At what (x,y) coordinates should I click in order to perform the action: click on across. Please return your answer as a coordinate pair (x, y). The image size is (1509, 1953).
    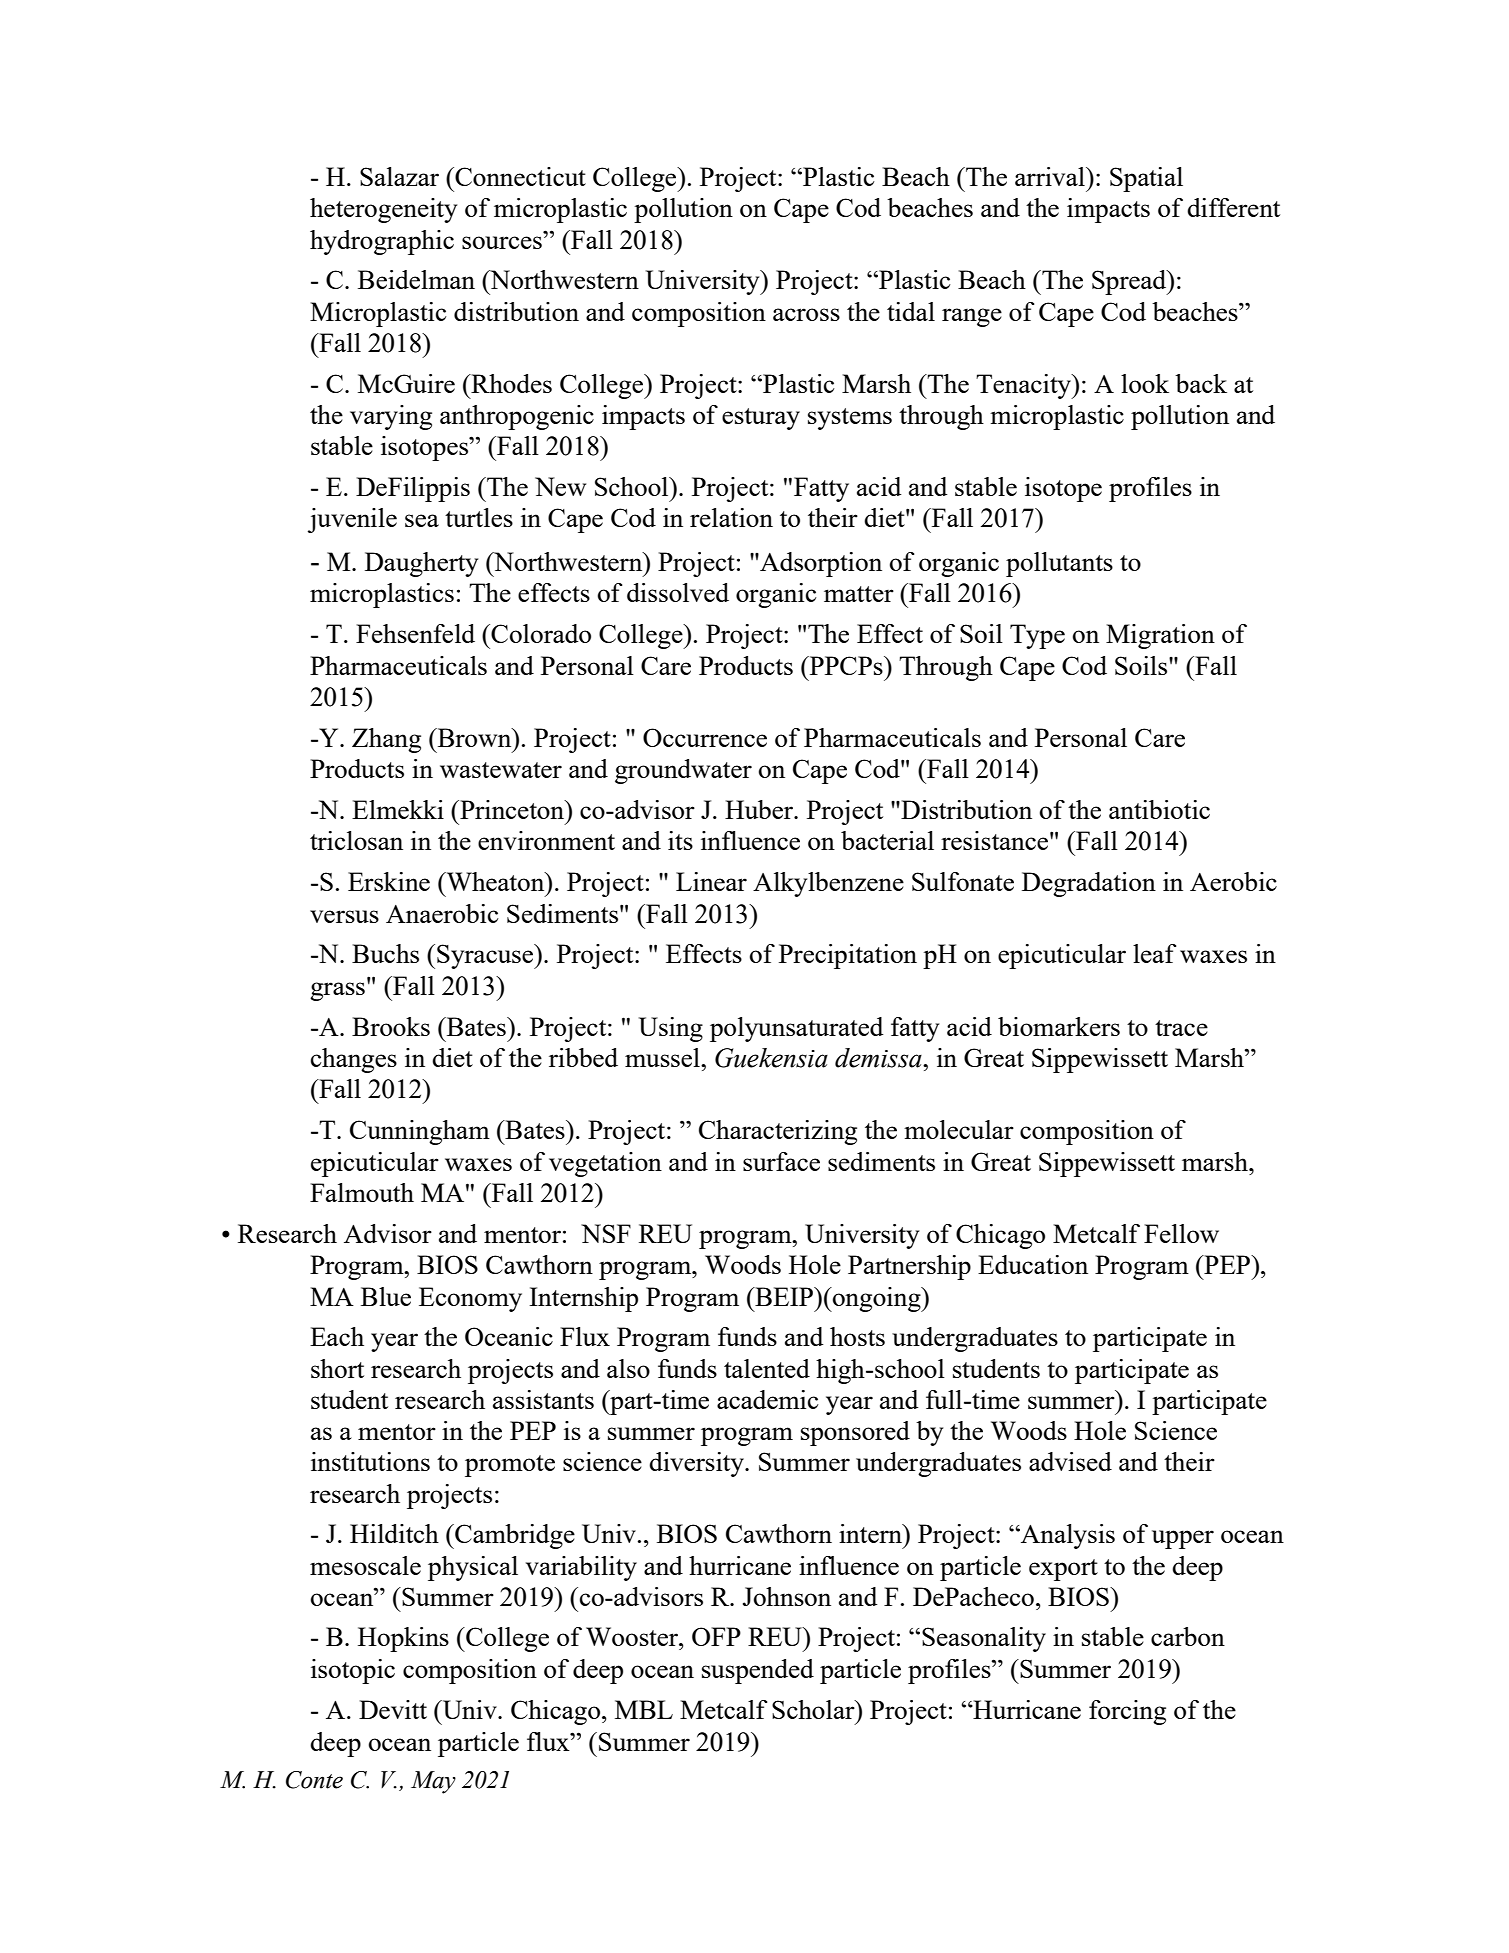
    Looking at the image, I should click on (806, 314).
